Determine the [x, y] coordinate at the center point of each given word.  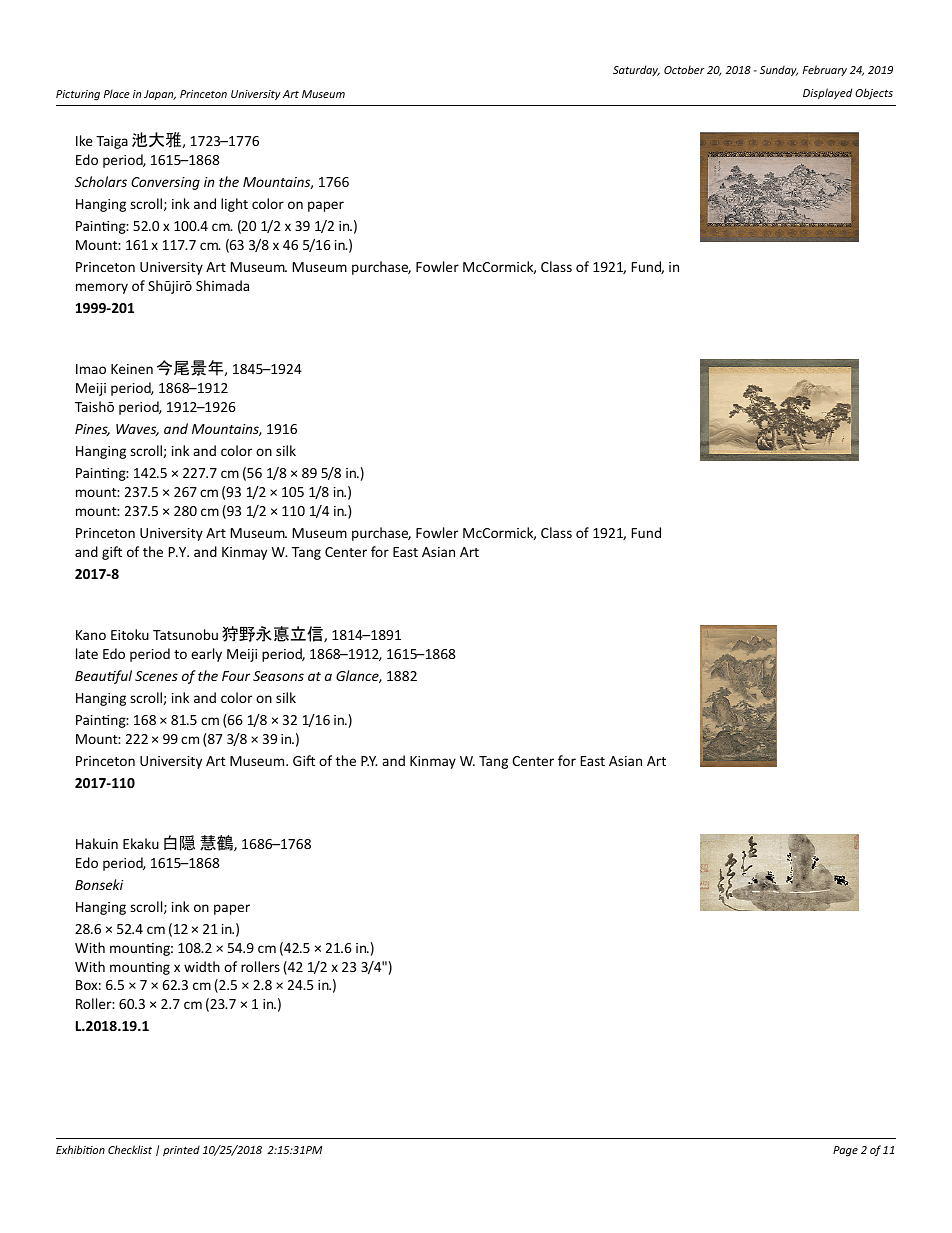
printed [181, 1150]
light [234, 205]
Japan [160, 95]
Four [236, 676]
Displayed [827, 93]
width [202, 966]
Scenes [156, 676]
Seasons [278, 676]
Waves [137, 430]
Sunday [779, 70]
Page [845, 1151]
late [87, 653]
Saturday [636, 70]
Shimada [222, 285]
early [206, 655]
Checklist [130, 1149]
